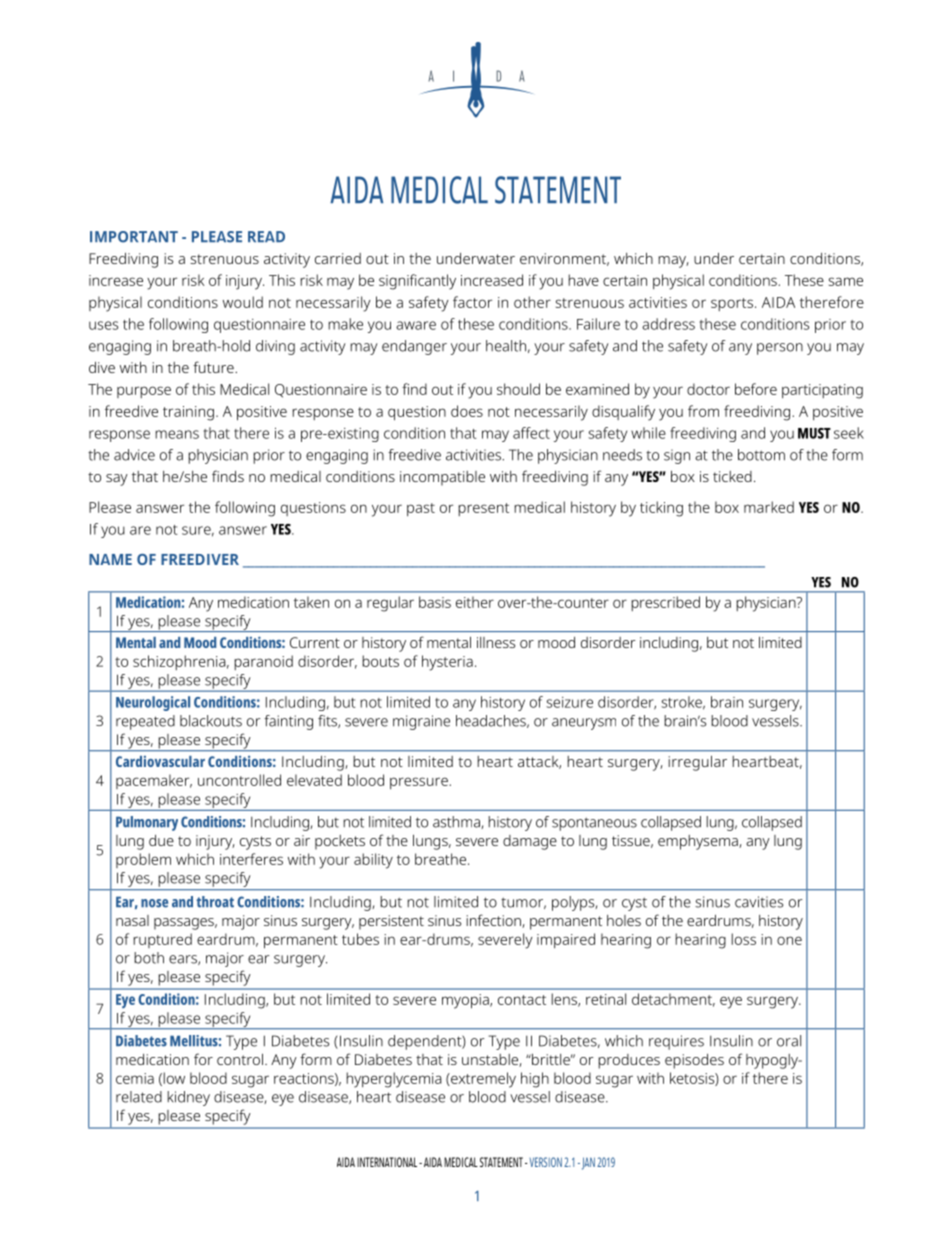 This screenshot has height=1233, width=952. Describe the element at coordinates (694, 1061) in the screenshot. I see `episodes` at that location.
